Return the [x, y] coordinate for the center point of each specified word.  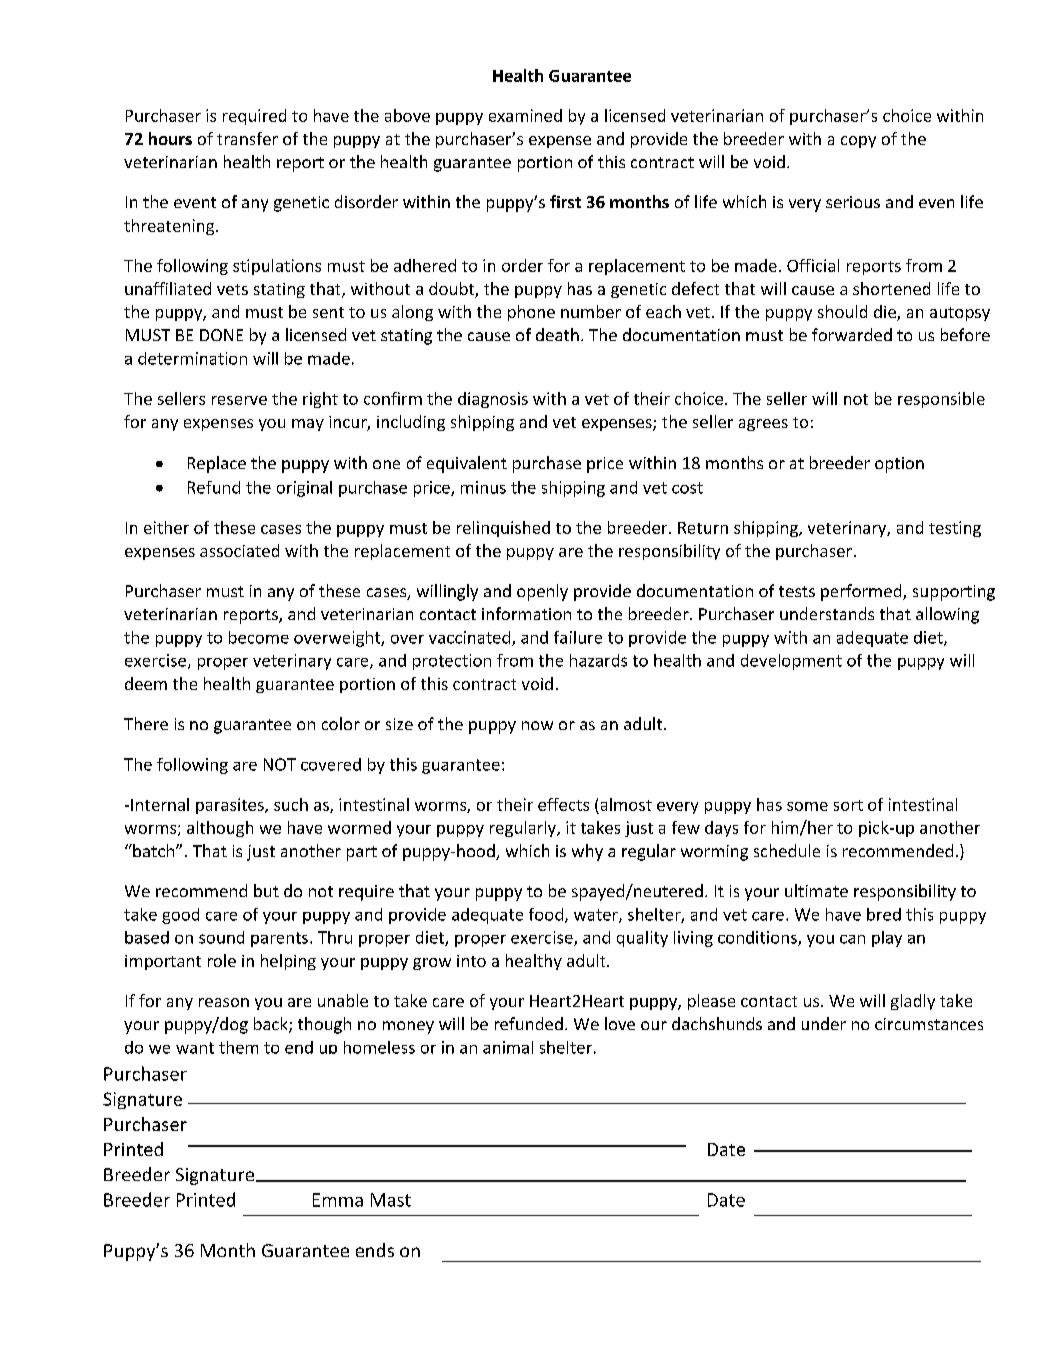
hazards [598, 660]
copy [858, 142]
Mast [391, 1200]
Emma [338, 1200]
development [791, 662]
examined [525, 115]
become [259, 637]
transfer [247, 138]
